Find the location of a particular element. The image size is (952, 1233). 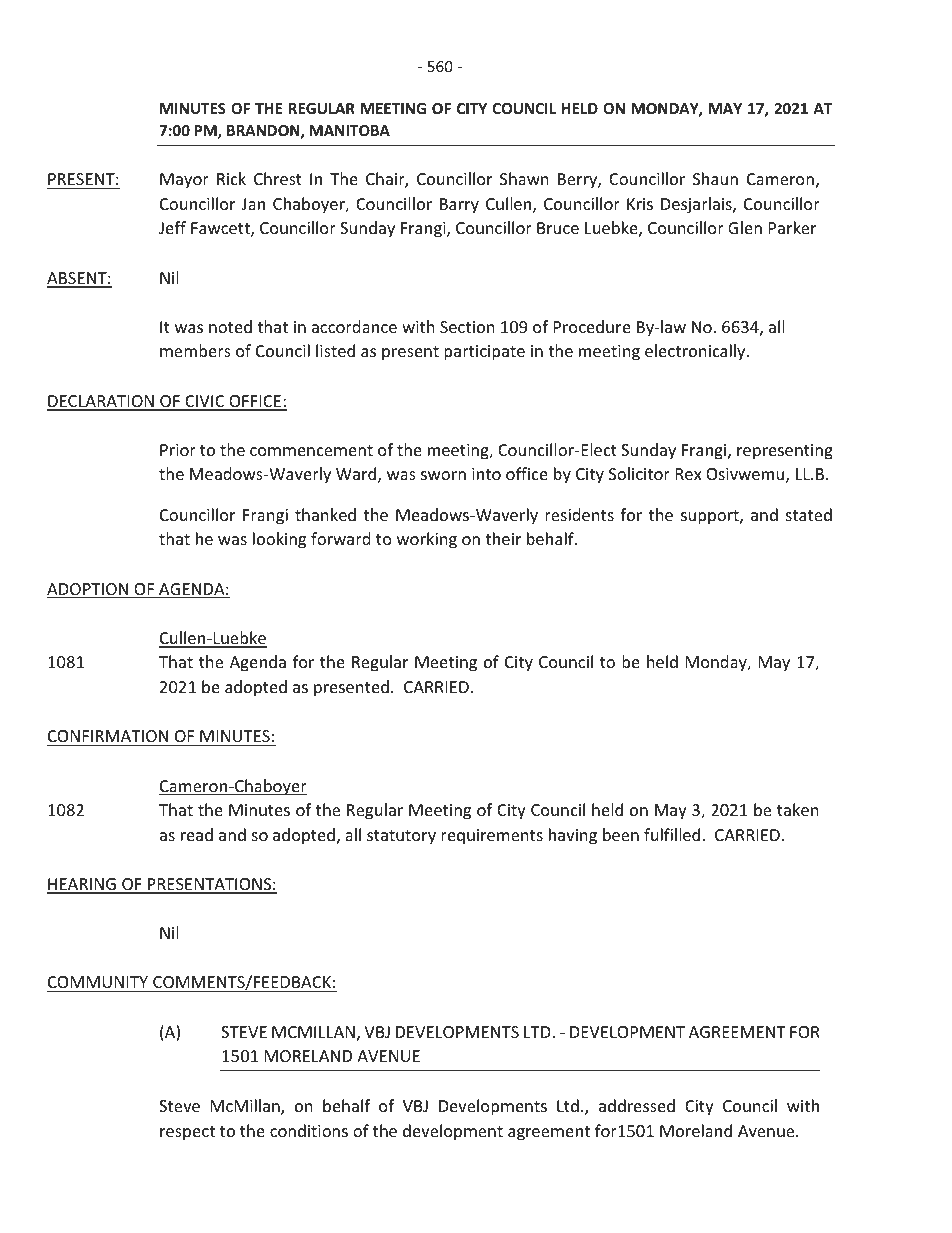

addressed is located at coordinates (637, 1105).
